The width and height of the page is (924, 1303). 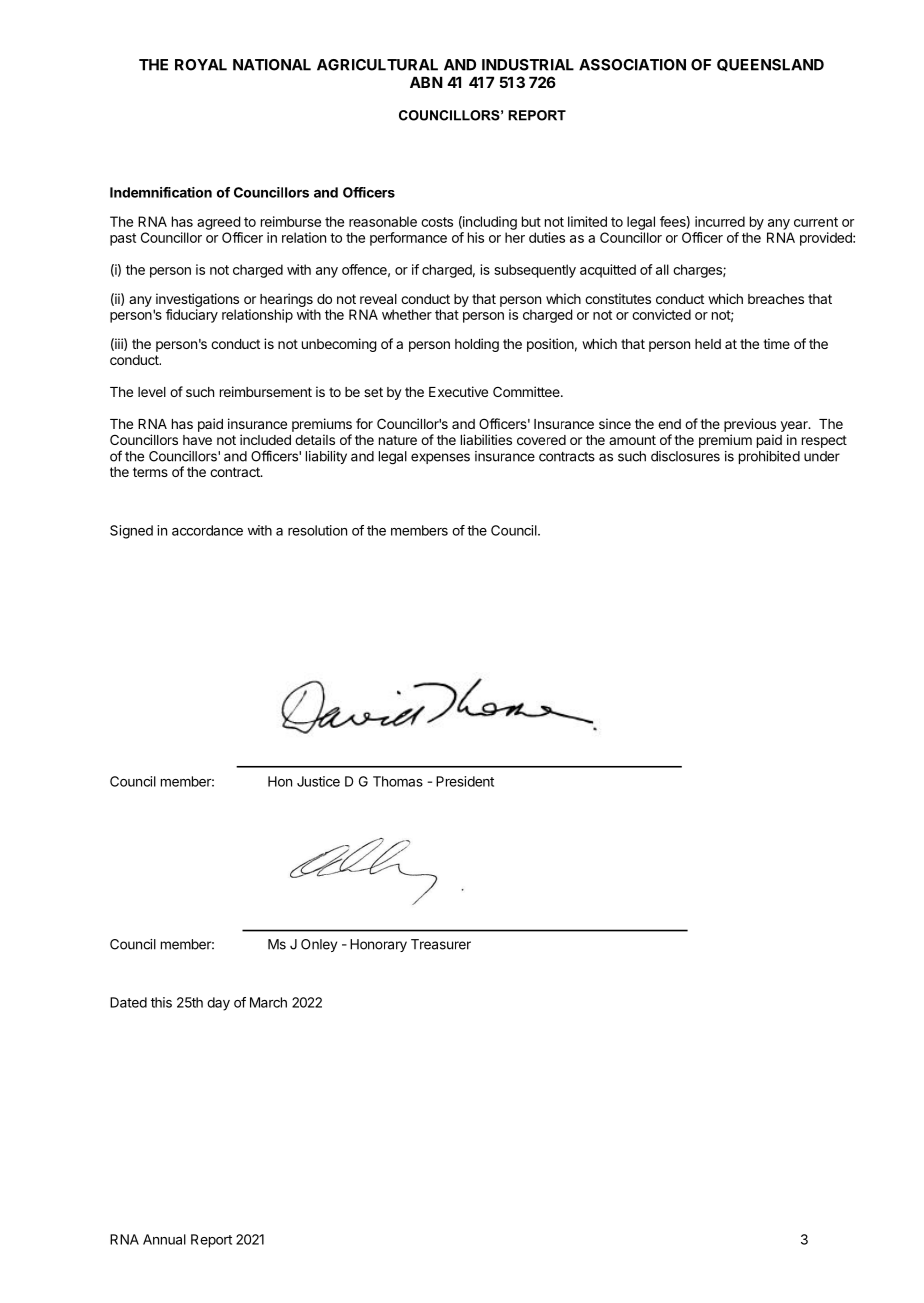 What do you see at coordinates (164, 1239) in the page?
I see `Annual` at bounding box center [164, 1239].
